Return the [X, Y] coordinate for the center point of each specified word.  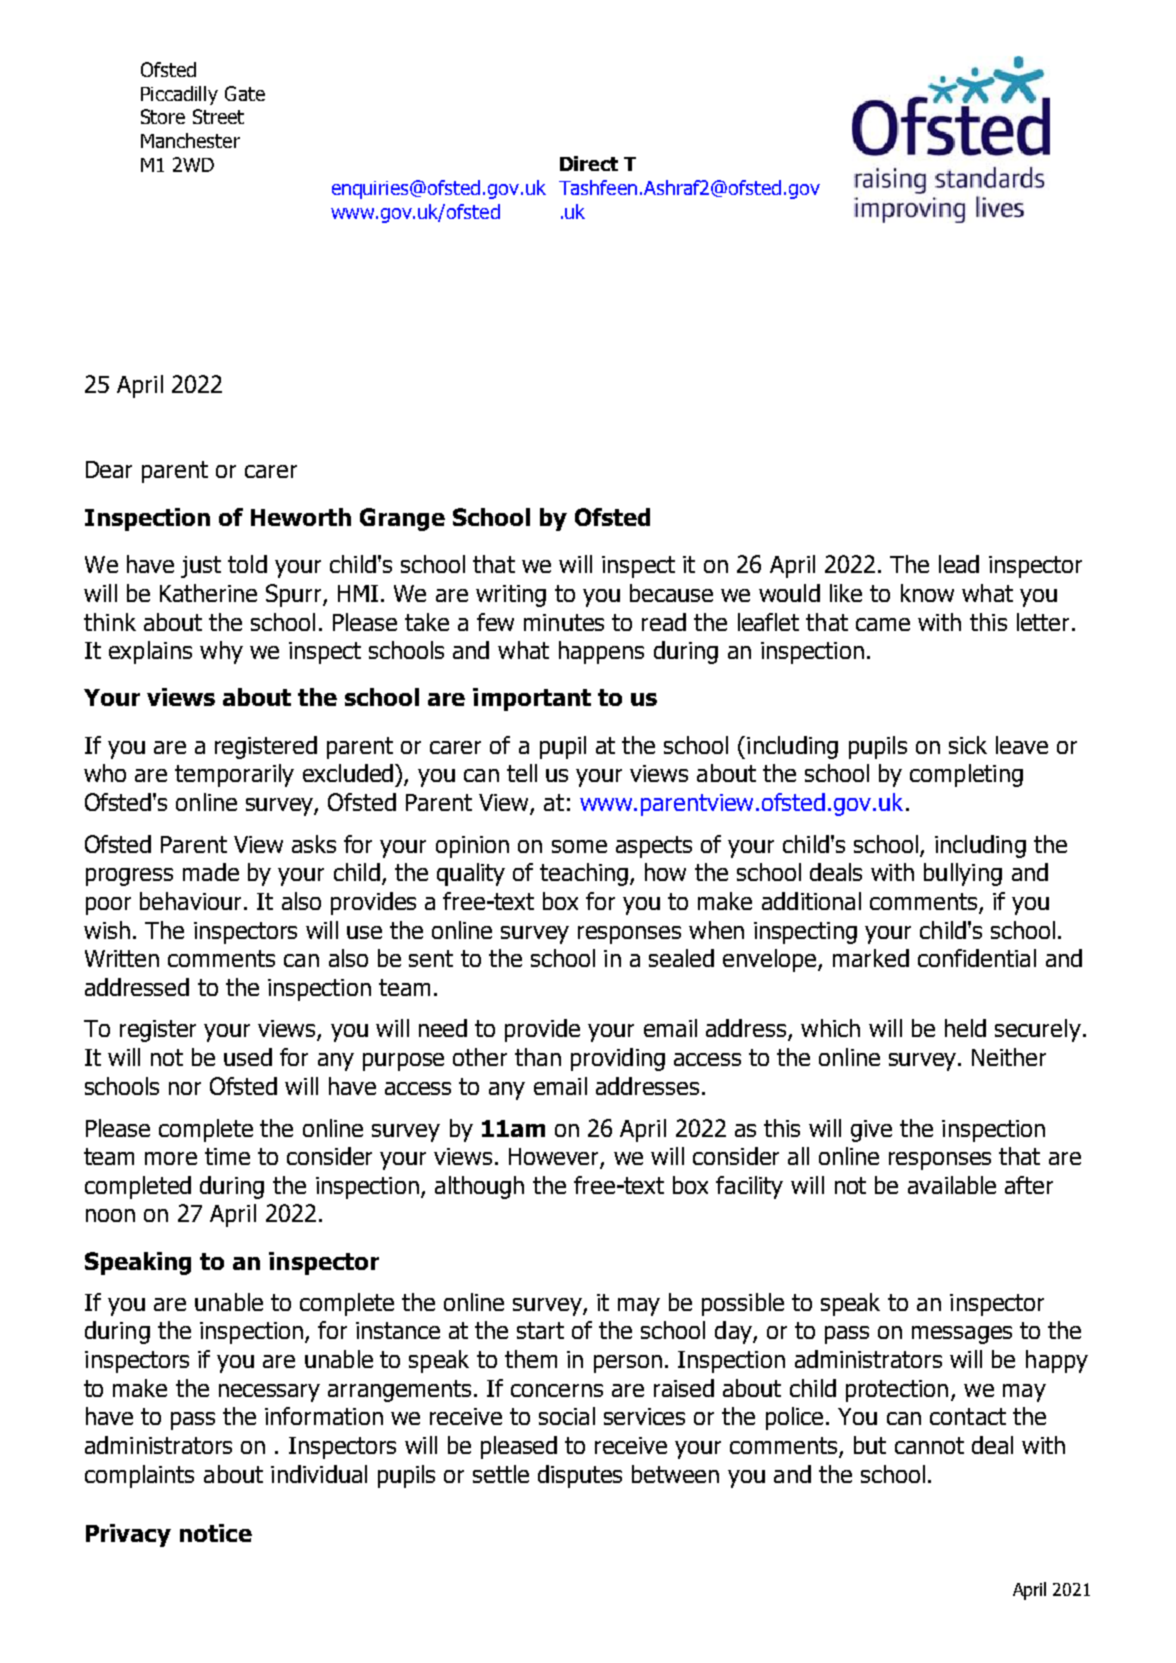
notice [216, 1533]
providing [618, 1059]
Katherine [208, 593]
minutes [564, 622]
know [927, 593]
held [965, 1028]
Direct [589, 163]
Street [218, 116]
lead [959, 564]
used [248, 1057]
